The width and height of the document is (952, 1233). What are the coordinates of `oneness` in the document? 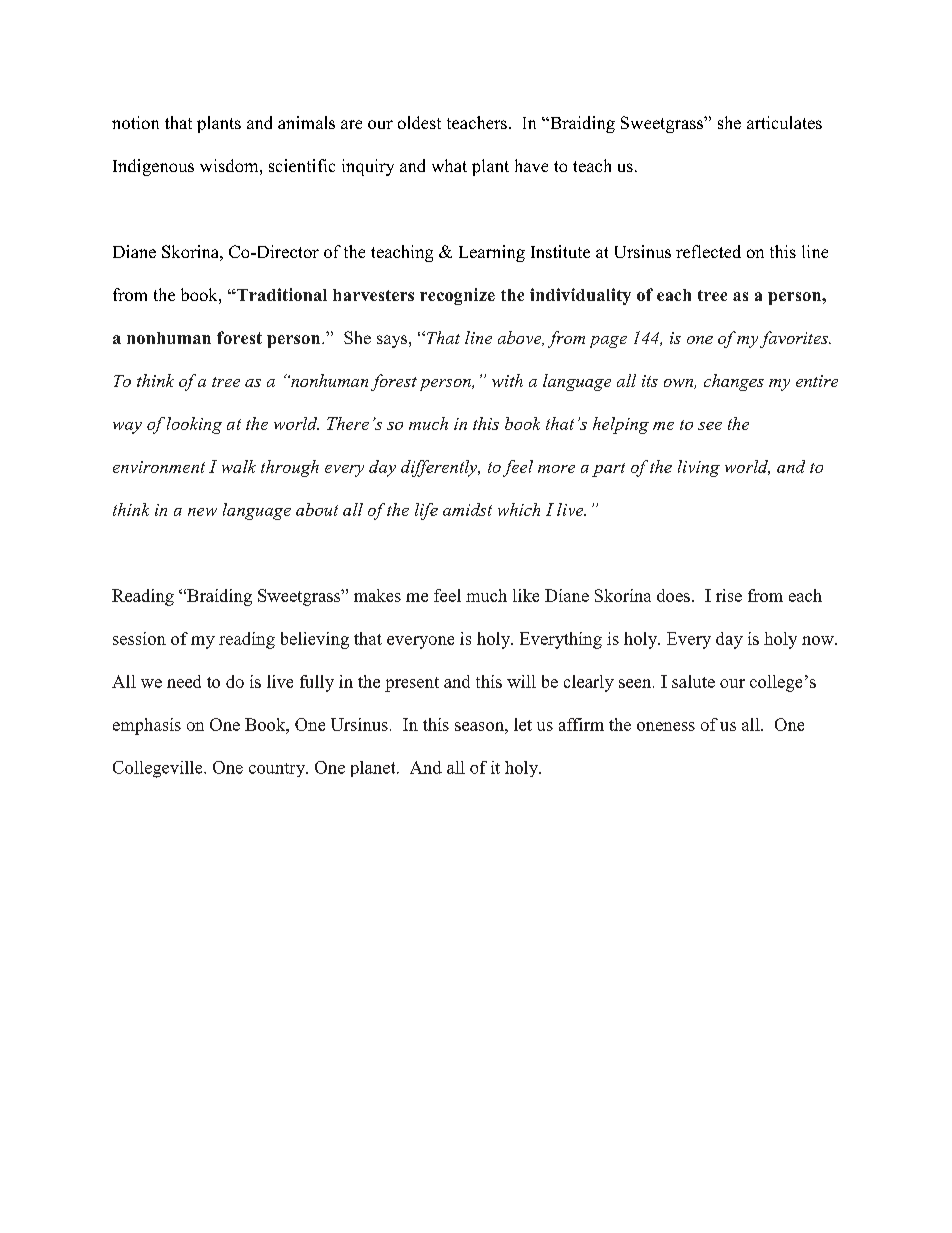 It's located at (666, 726).
